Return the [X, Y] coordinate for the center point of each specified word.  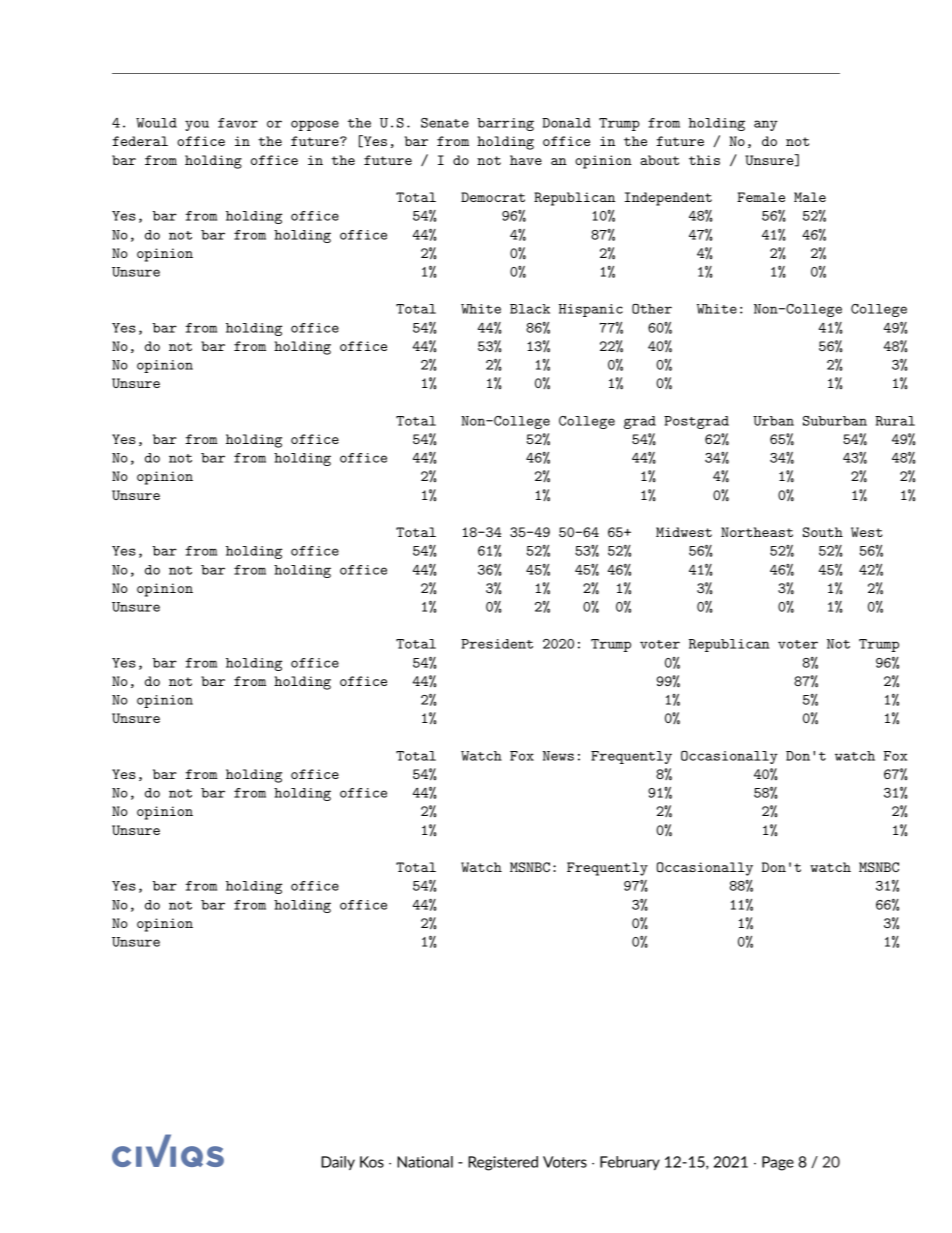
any [766, 125]
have [526, 160]
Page [778, 1163]
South [823, 532]
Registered [503, 1163]
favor [238, 123]
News [558, 756]
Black [530, 309]
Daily [338, 1163]
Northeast [757, 532]
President [497, 644]
